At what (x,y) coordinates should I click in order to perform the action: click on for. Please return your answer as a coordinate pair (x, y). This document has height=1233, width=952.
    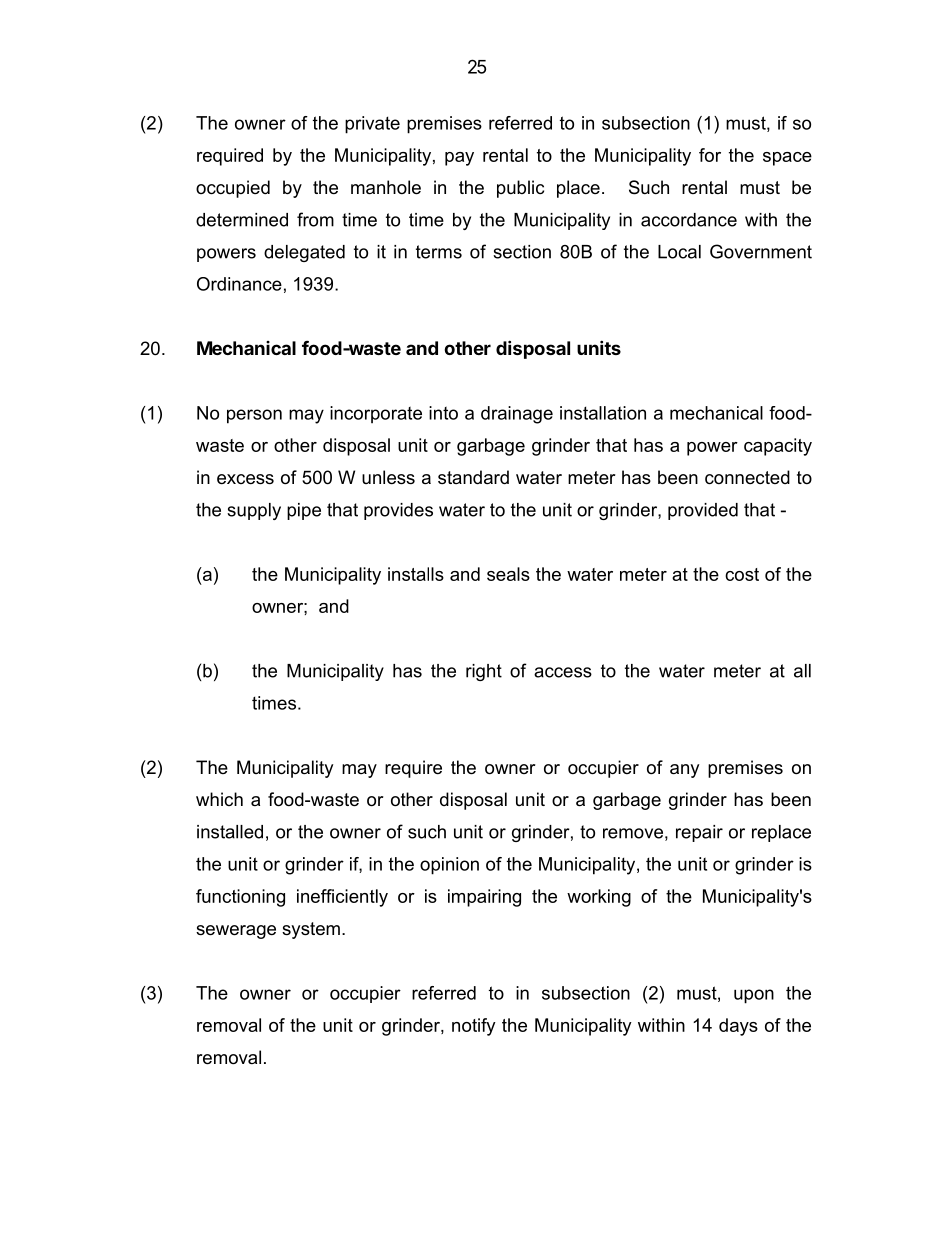
    Looking at the image, I should click on (710, 155).
